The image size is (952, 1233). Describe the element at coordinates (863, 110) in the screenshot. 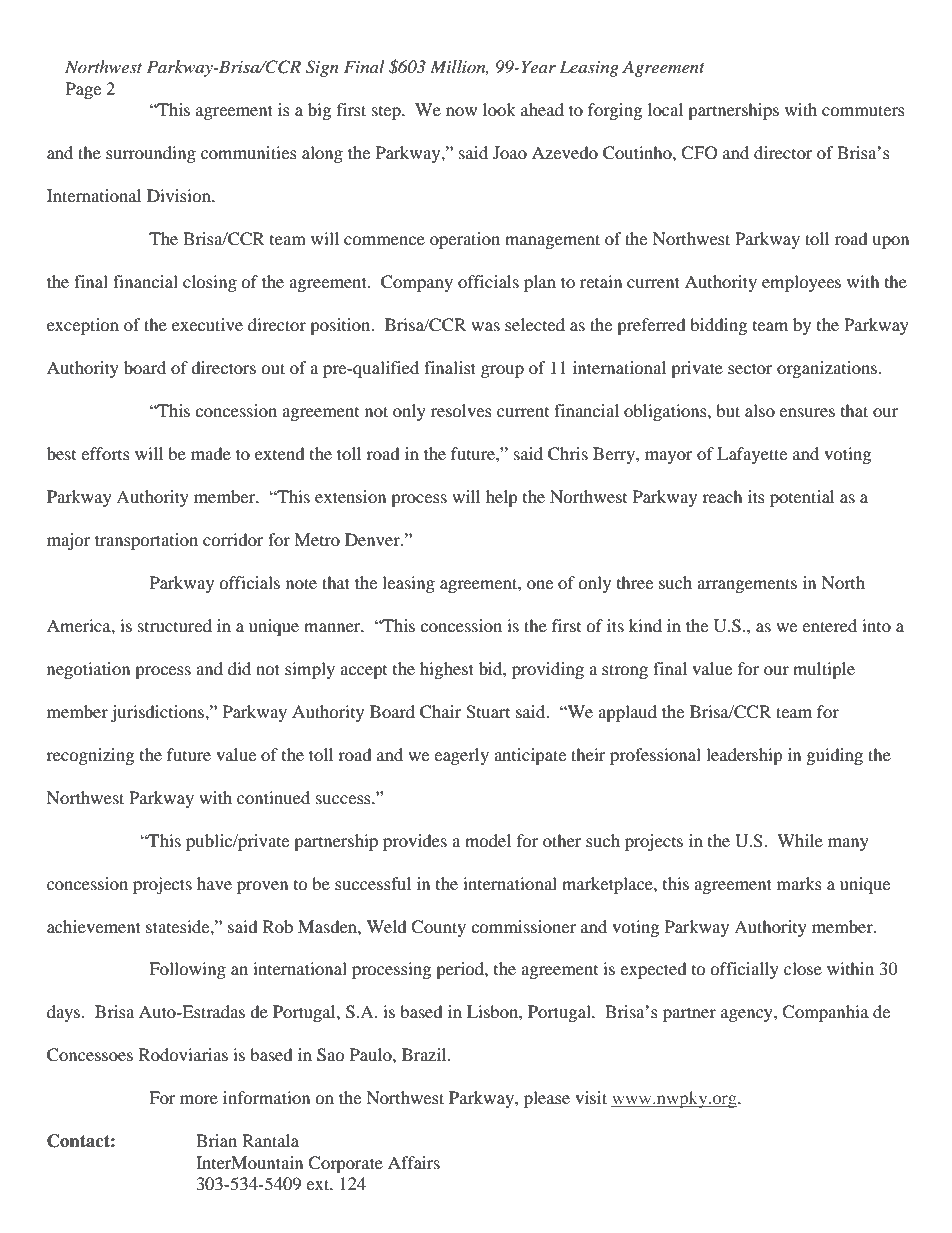

I see `commuters` at that location.
